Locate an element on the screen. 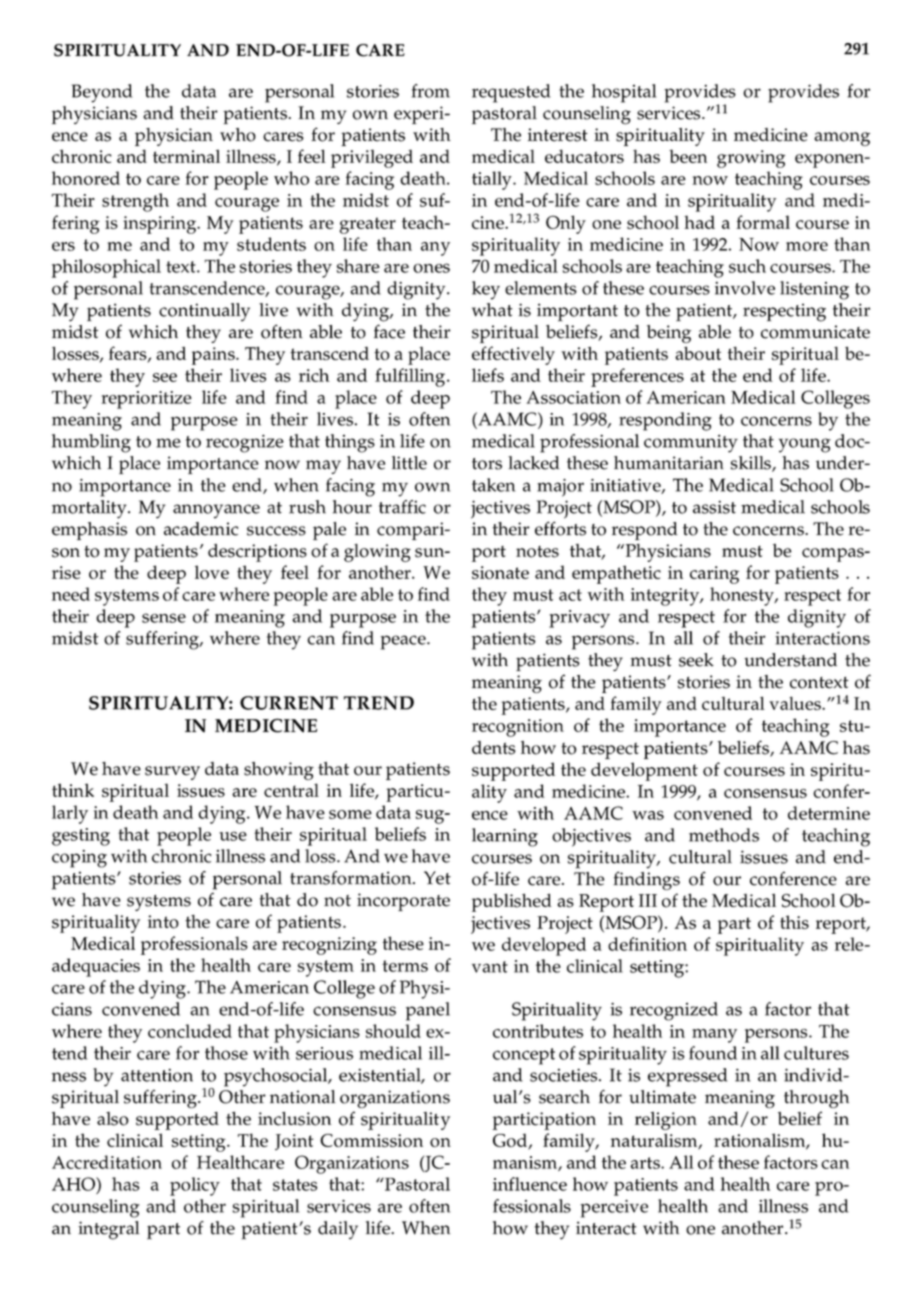 The height and width of the screenshot is (1316, 921). caring is located at coordinates (714, 575).
